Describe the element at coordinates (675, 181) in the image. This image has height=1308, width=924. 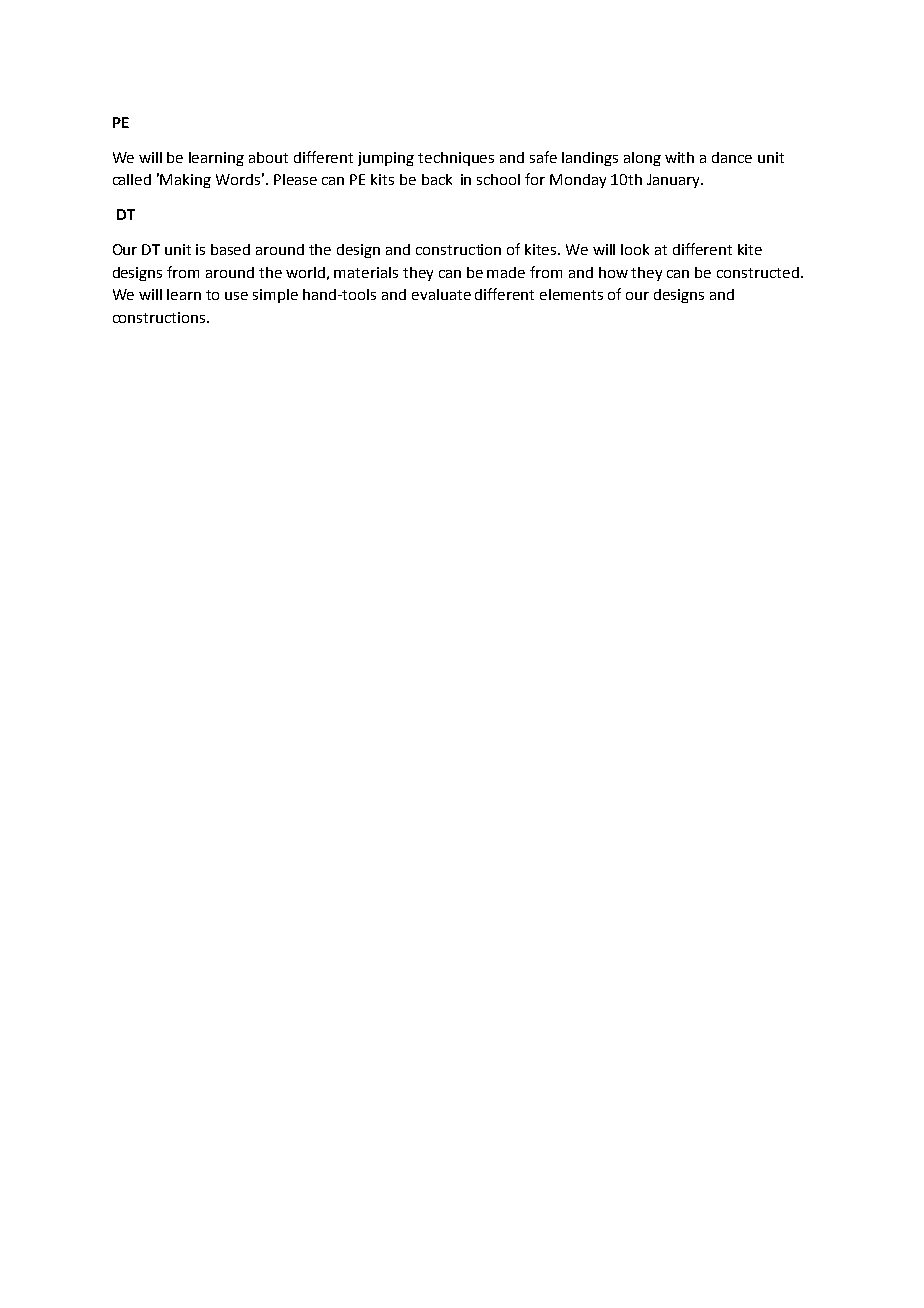
I see `January` at that location.
